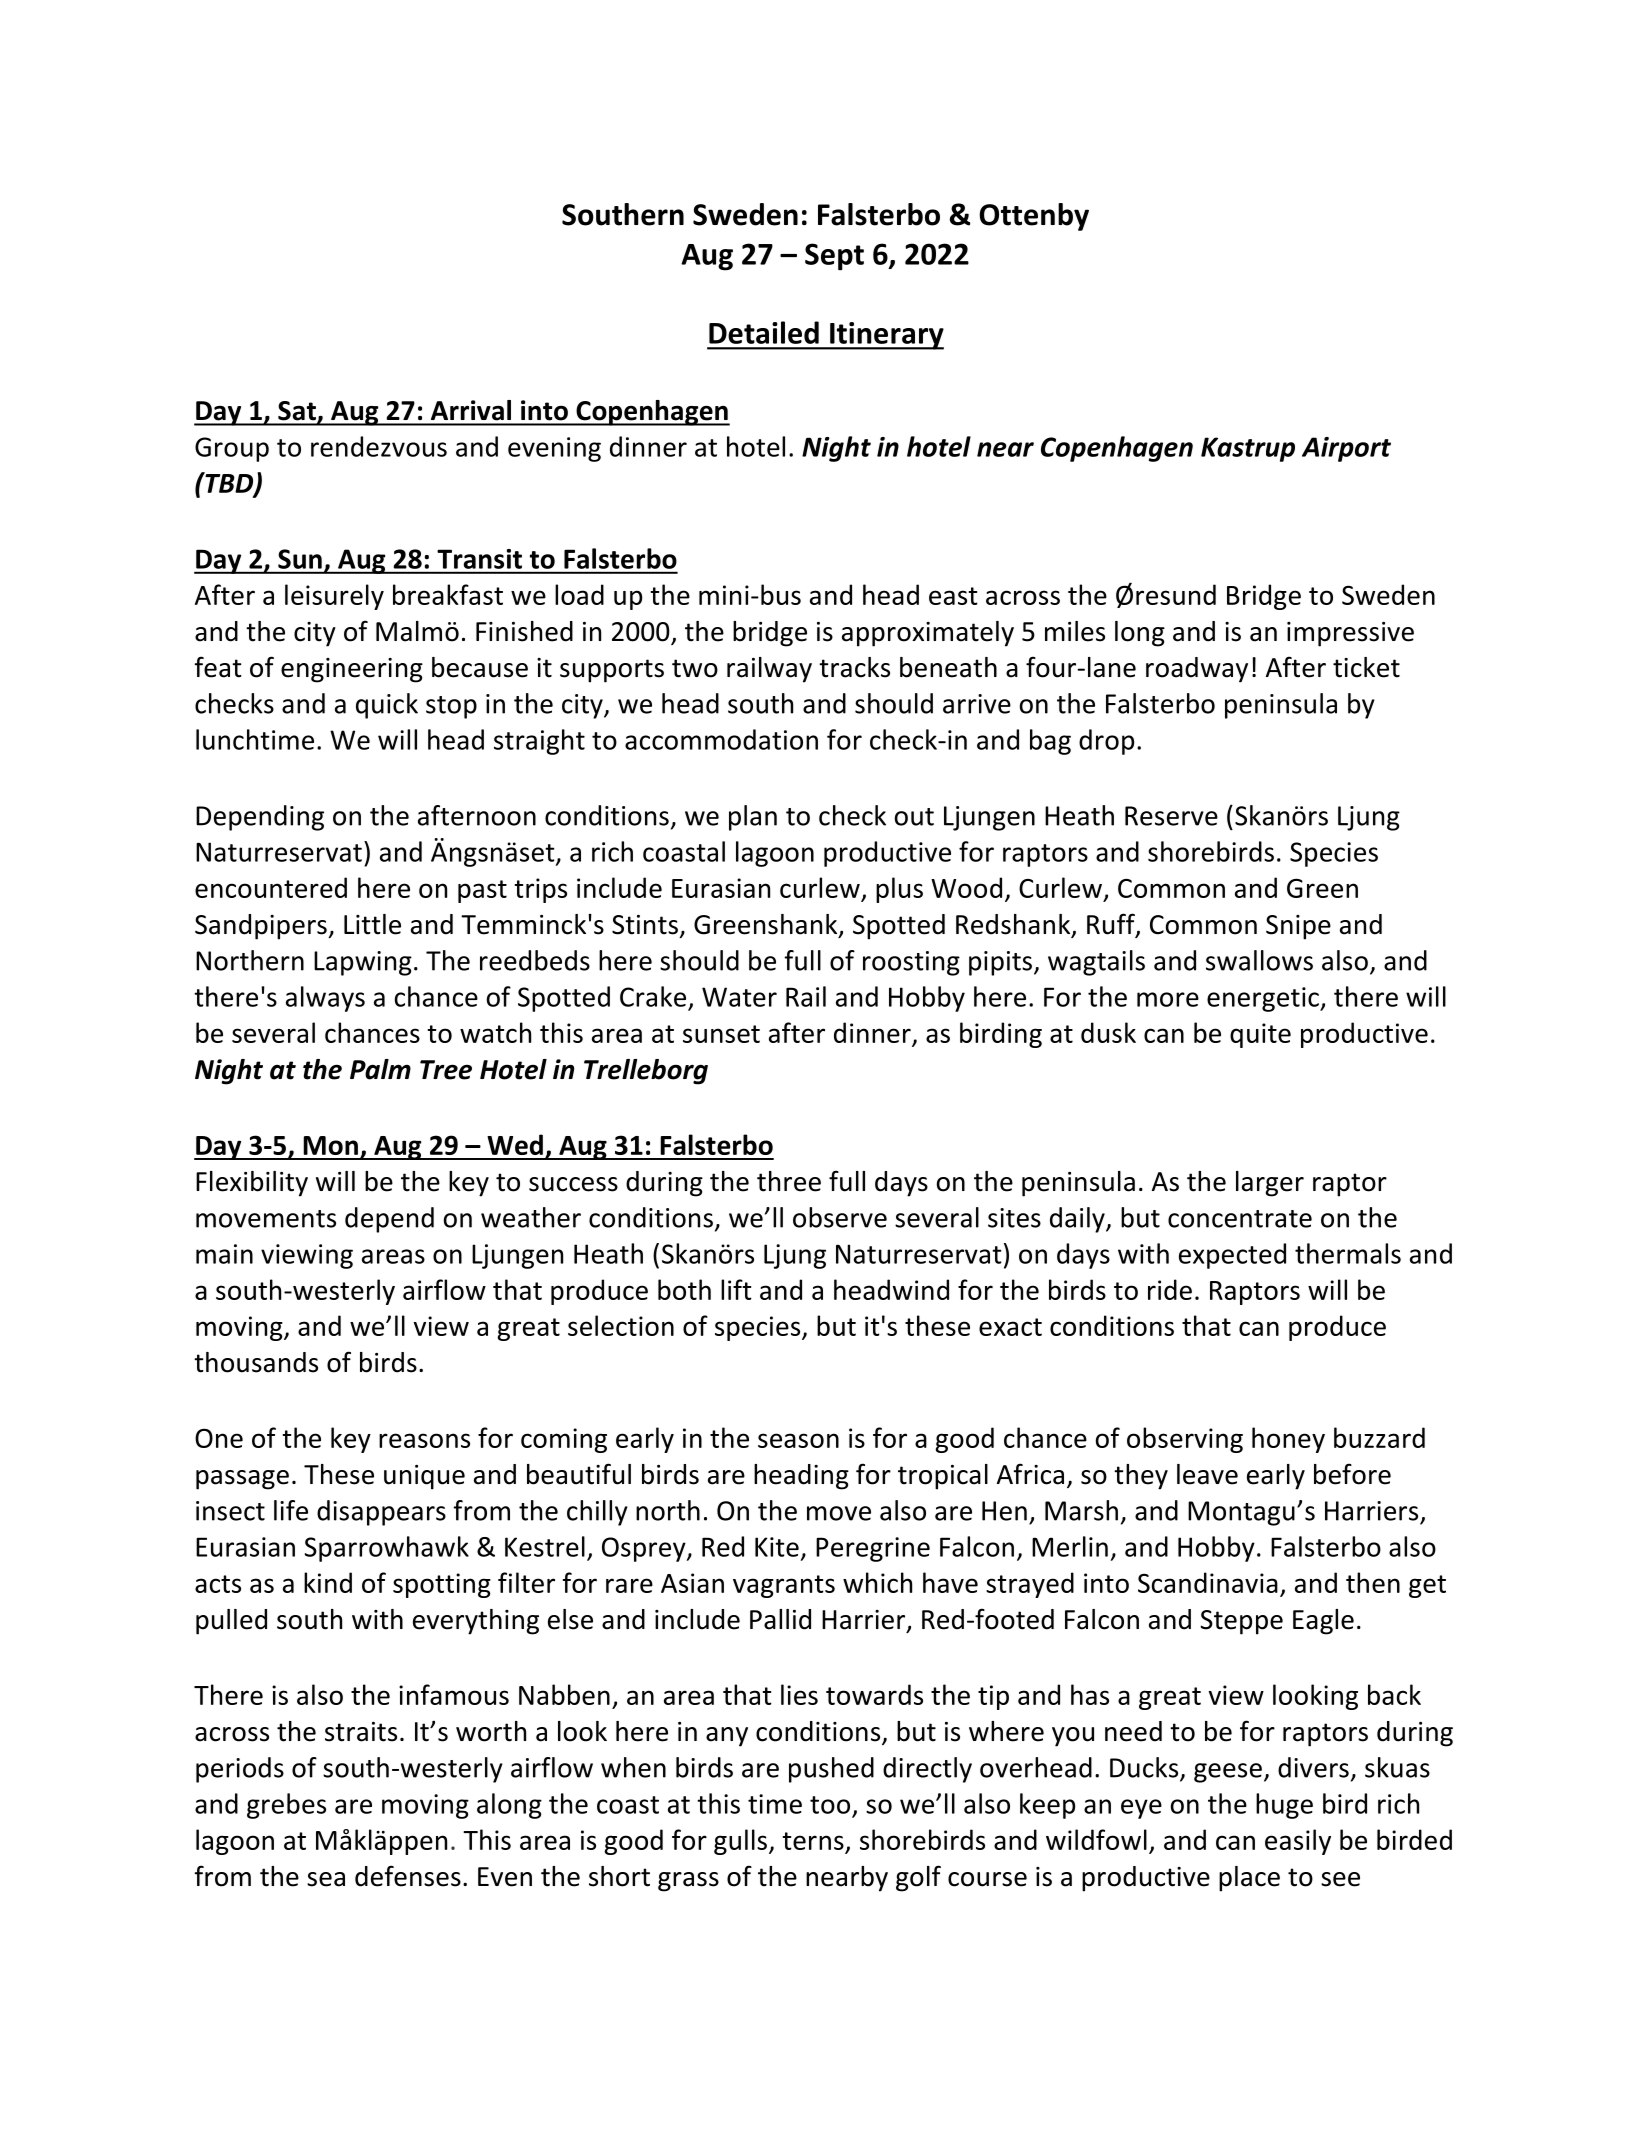 Image resolution: width=1651 pixels, height=2137 pixels. Describe the element at coordinates (408, 1876) in the screenshot. I see `defenses` at that location.
